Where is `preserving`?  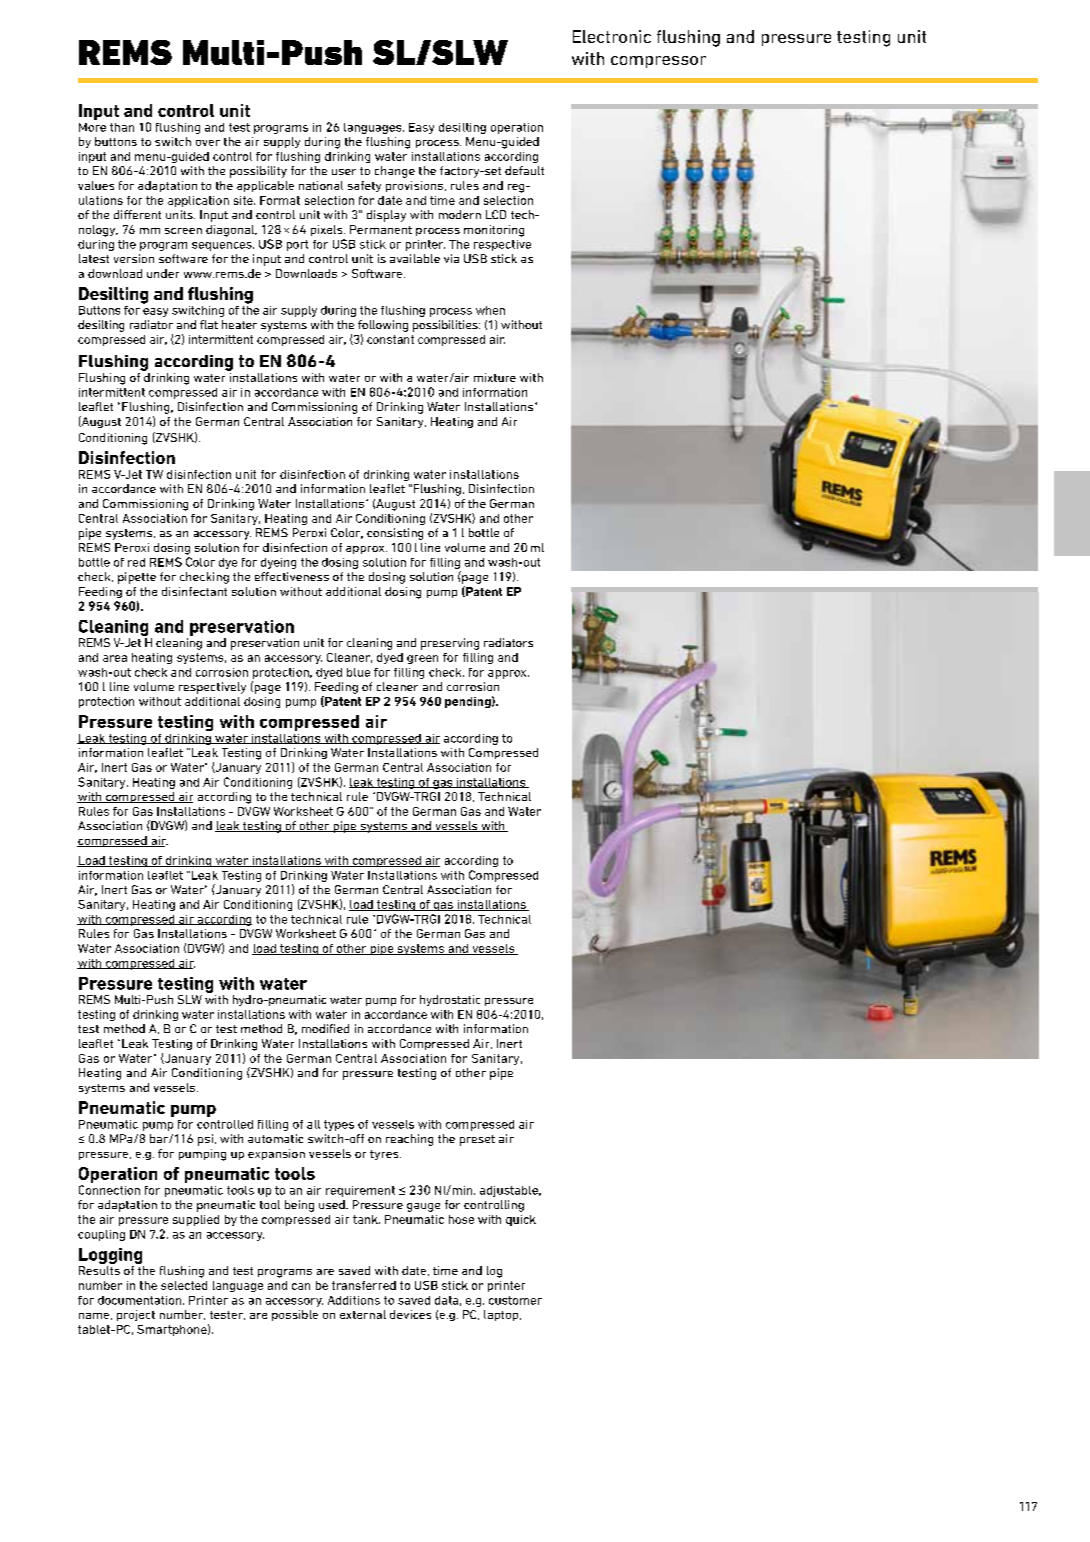
preserving is located at coordinates (450, 644).
